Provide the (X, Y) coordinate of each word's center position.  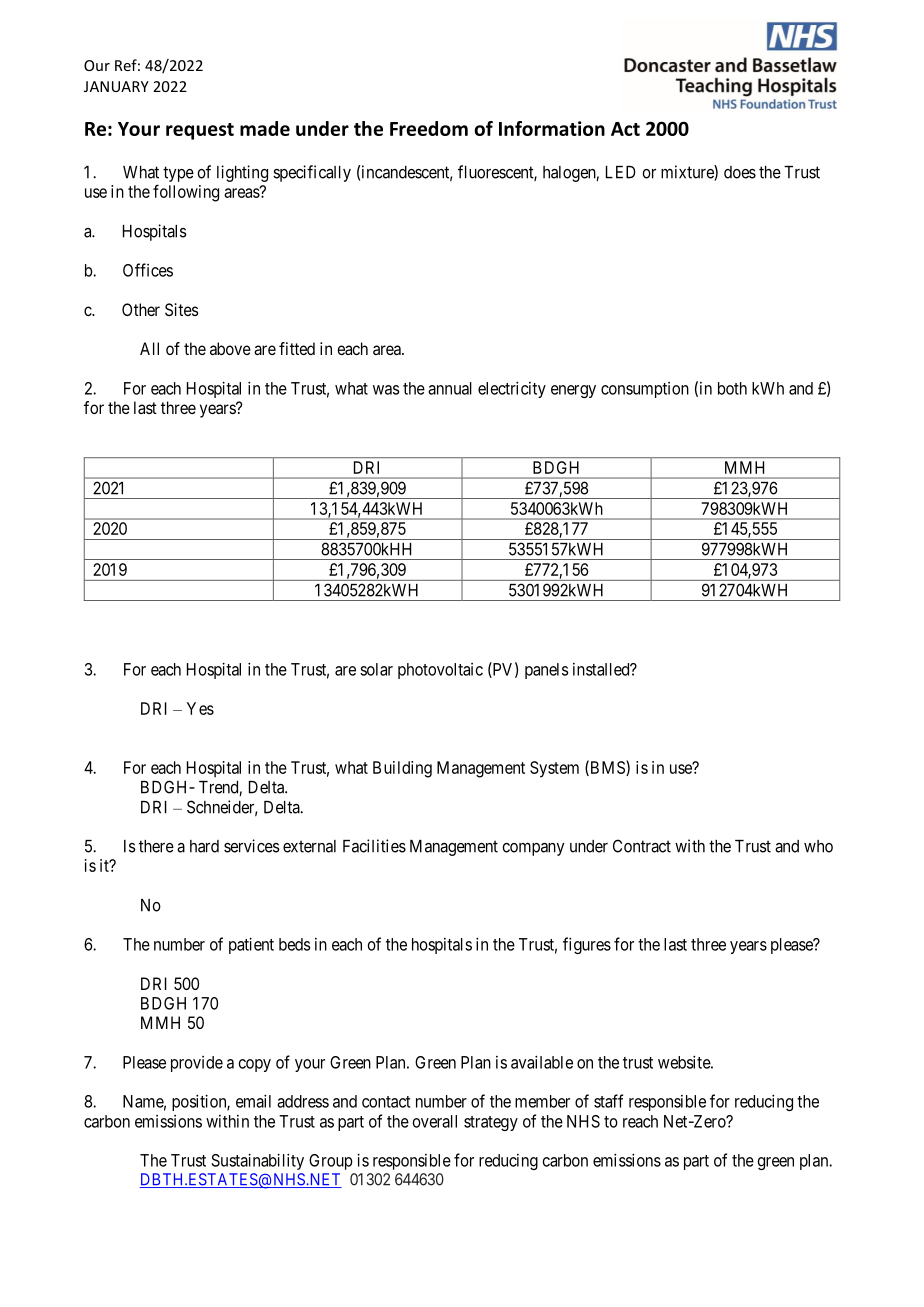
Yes (200, 708)
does (740, 172)
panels (546, 671)
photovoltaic (440, 671)
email (253, 1101)
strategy (491, 1123)
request (200, 131)
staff (608, 1101)
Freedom (429, 128)
